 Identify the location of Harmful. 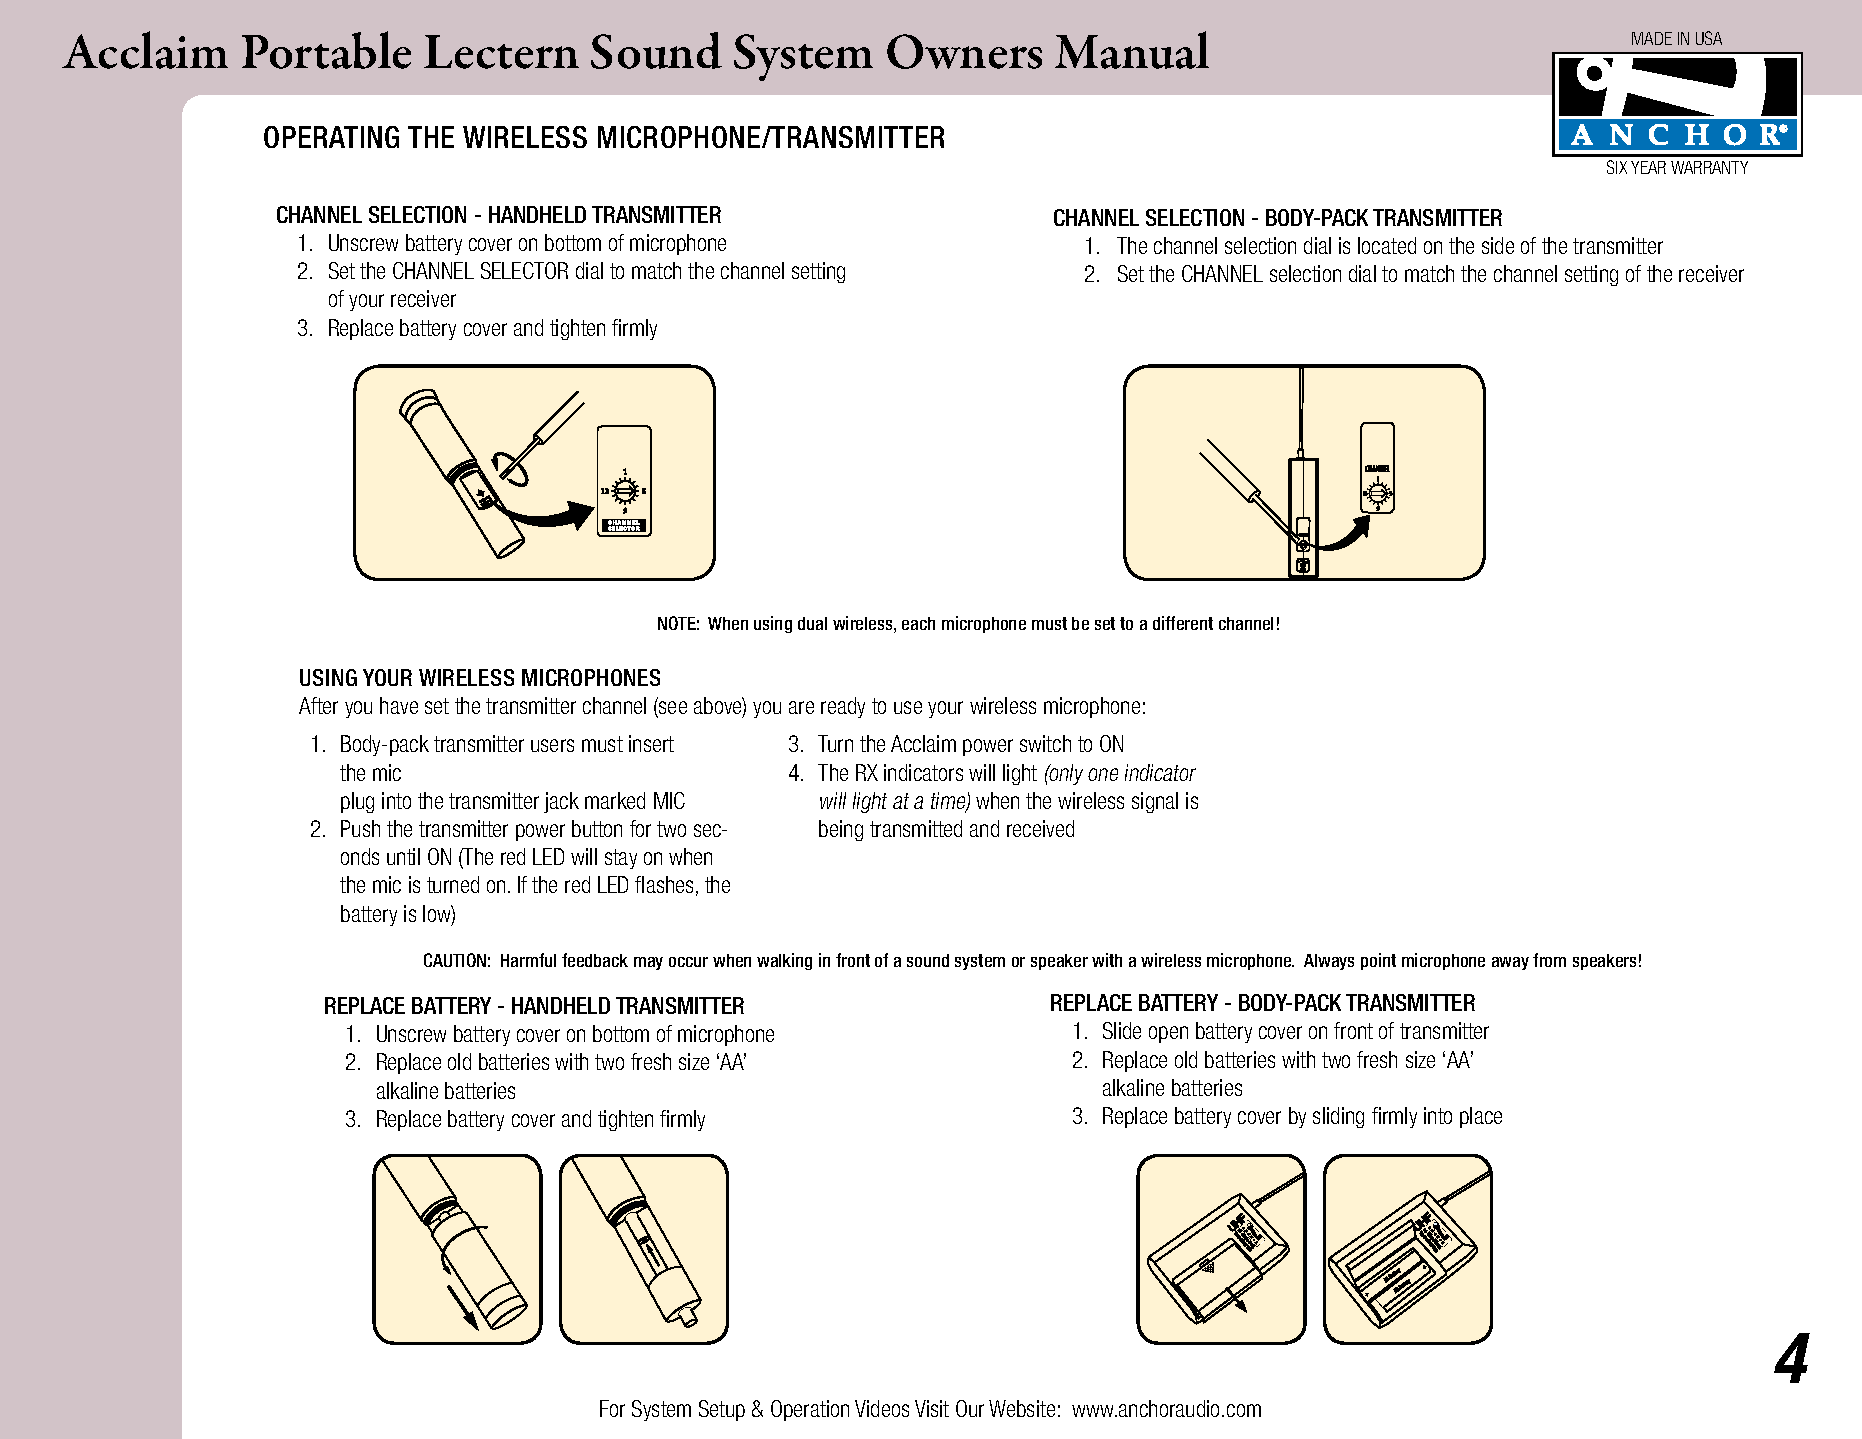
(528, 960).
